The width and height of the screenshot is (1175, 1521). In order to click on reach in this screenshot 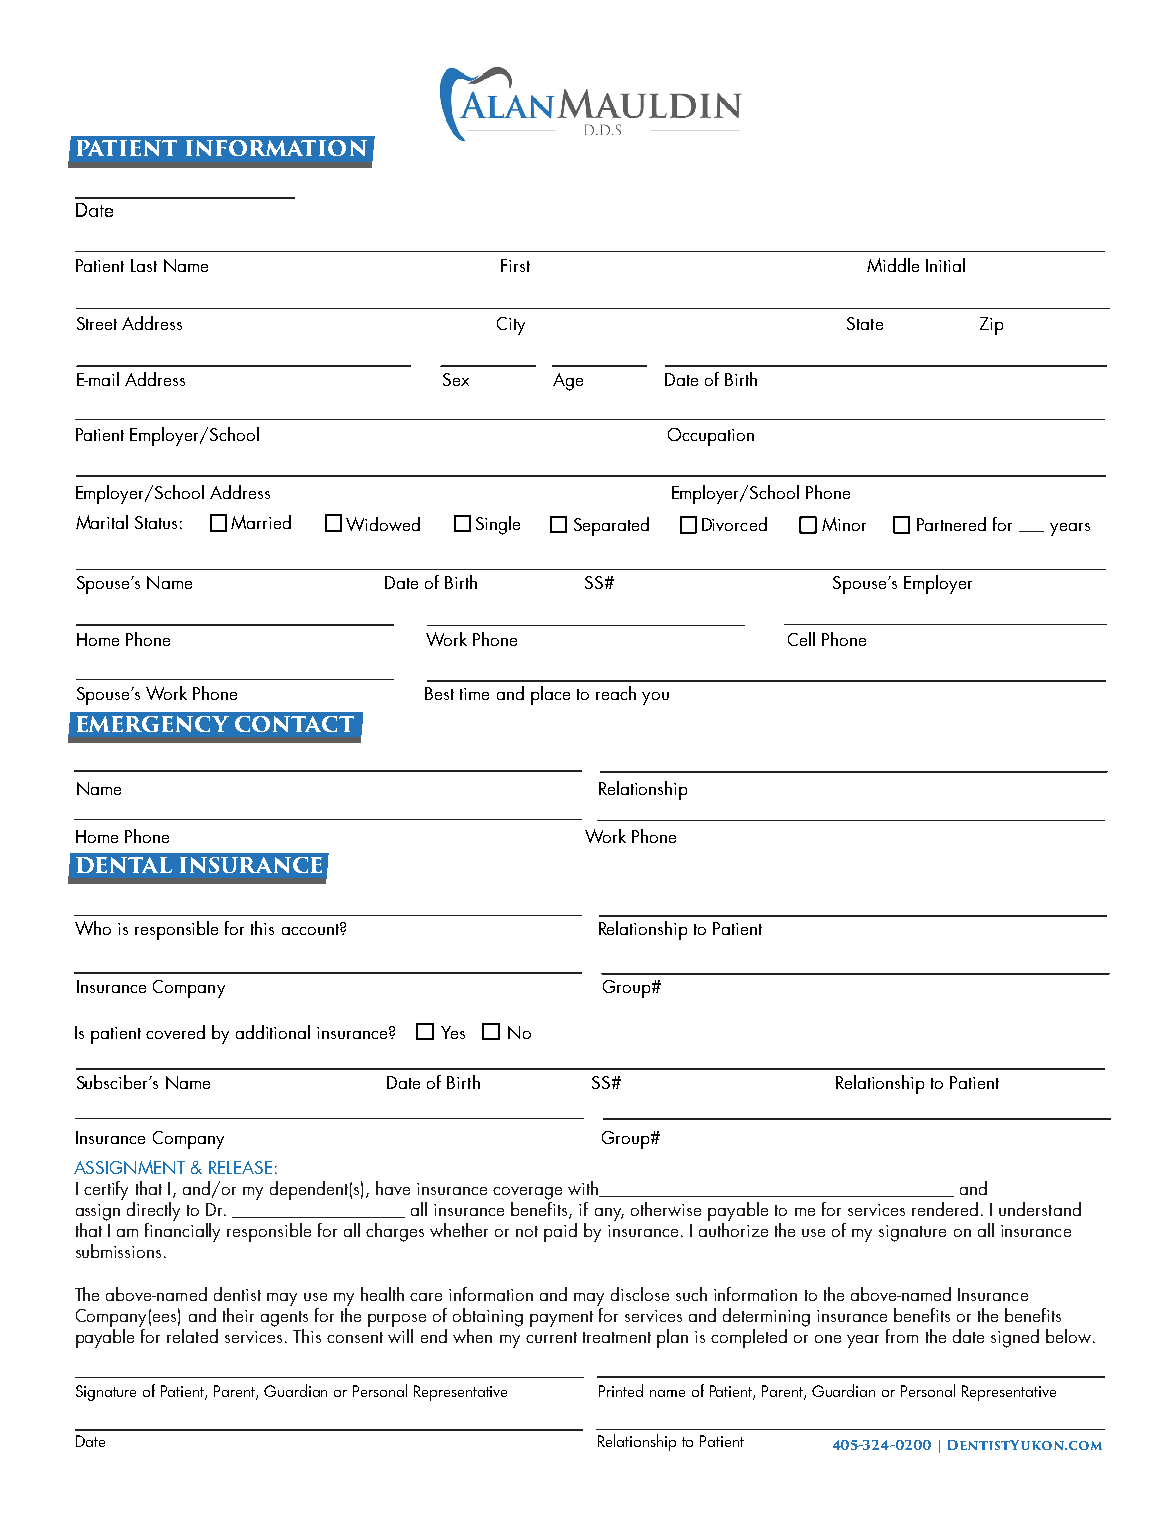, I will do `click(616, 693)`.
